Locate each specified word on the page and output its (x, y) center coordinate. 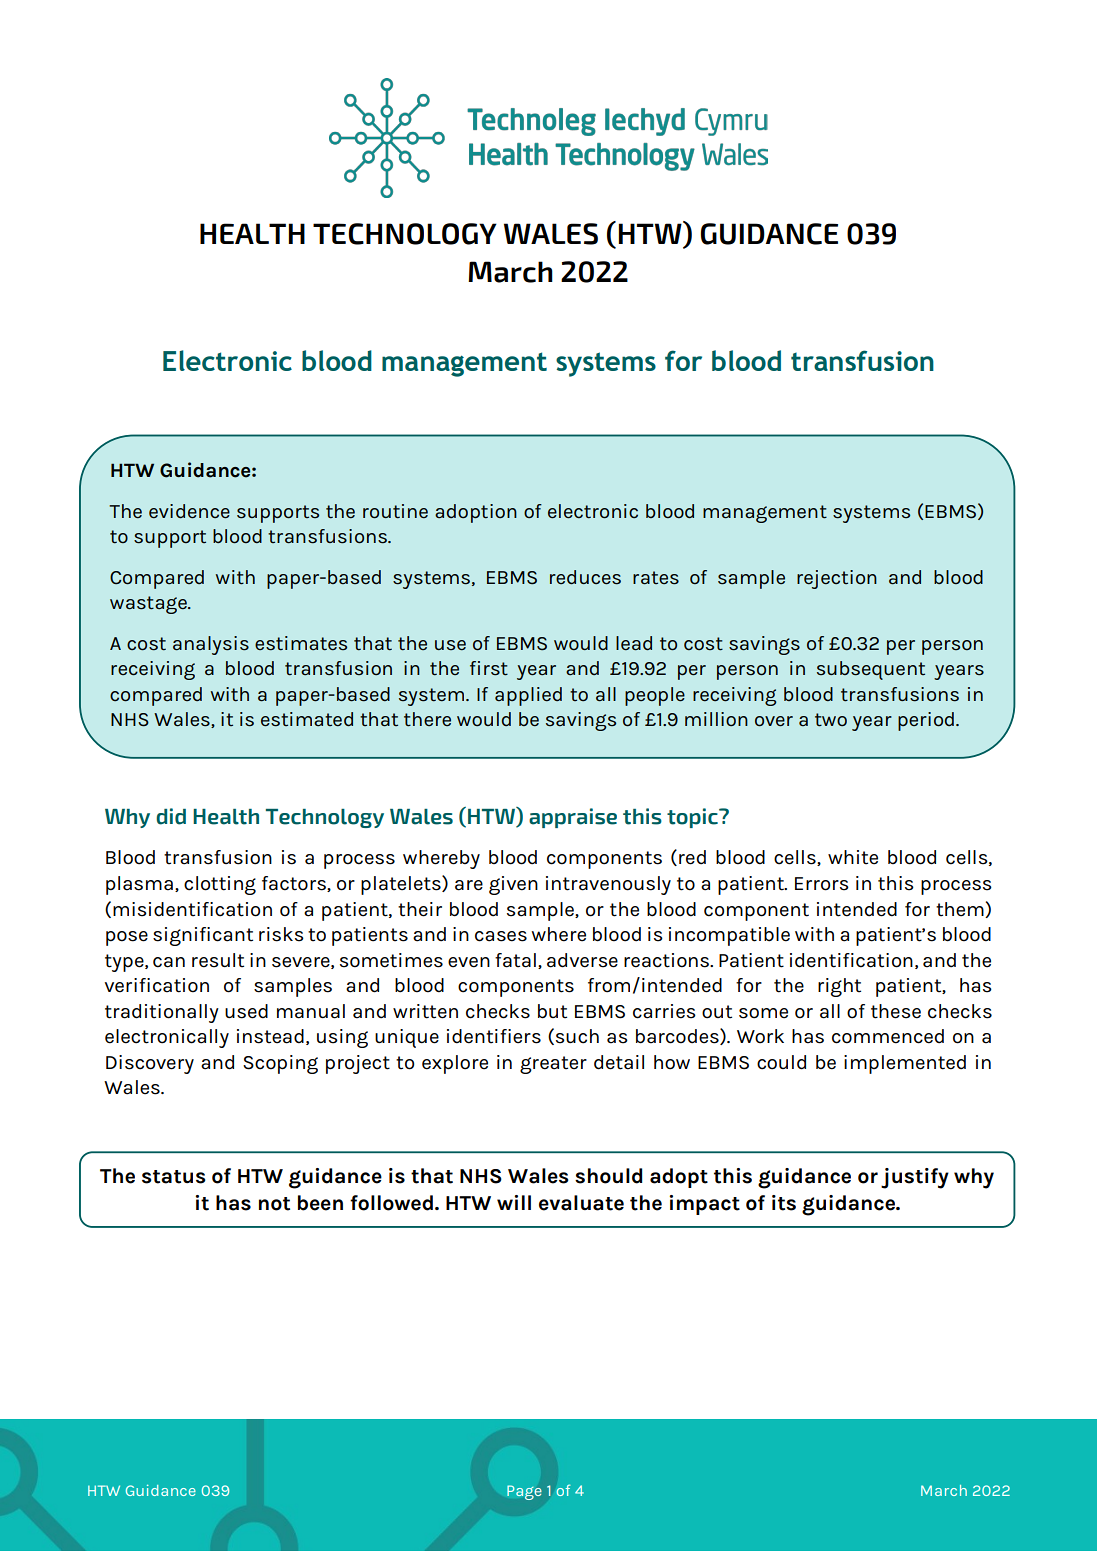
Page (524, 1492)
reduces (585, 577)
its (784, 1203)
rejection (837, 579)
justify (915, 1178)
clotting (220, 885)
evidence (189, 511)
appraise (573, 818)
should (608, 1176)
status (174, 1177)
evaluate (581, 1203)
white (853, 857)
